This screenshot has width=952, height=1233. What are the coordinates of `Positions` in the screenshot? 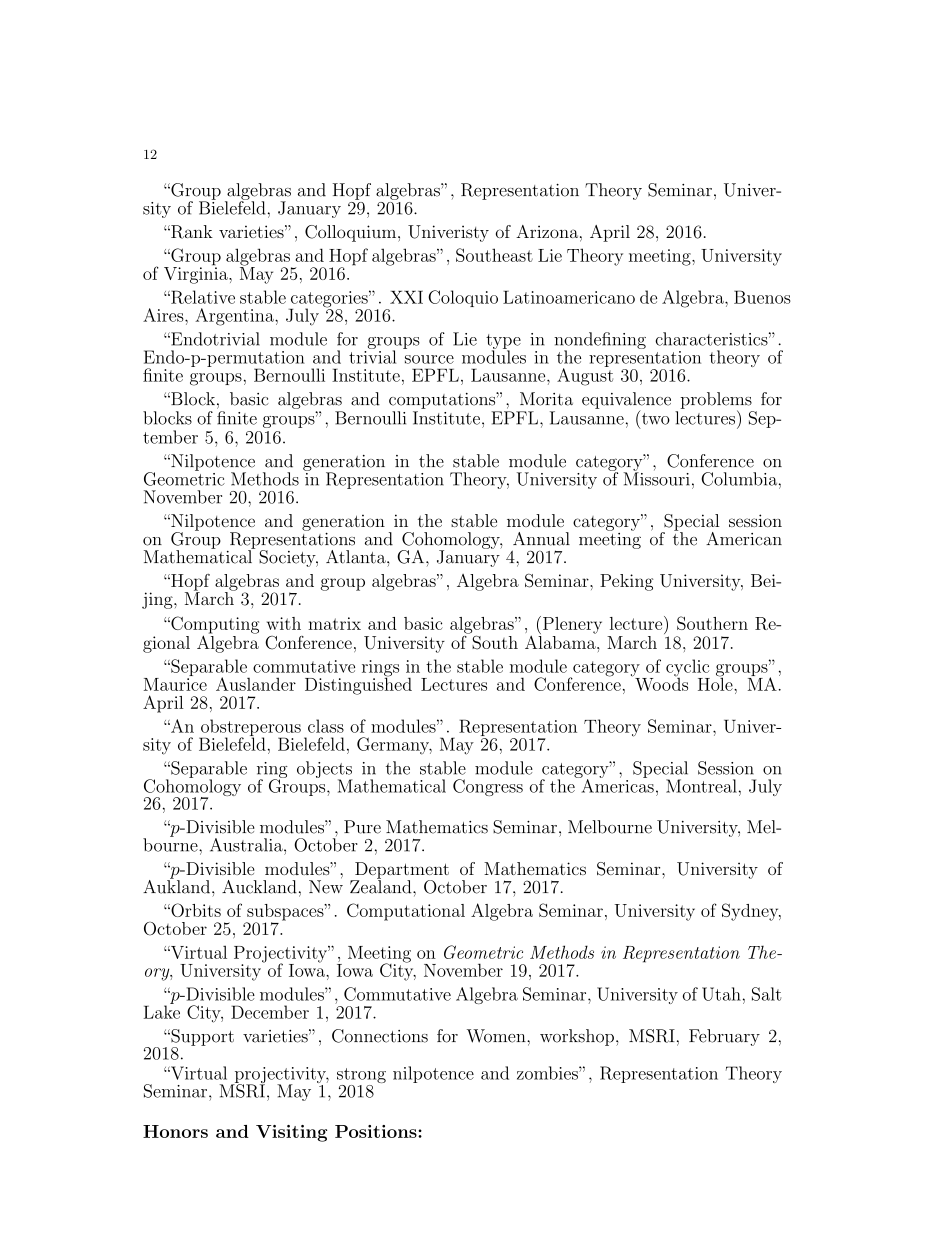 It's located at (377, 1131).
